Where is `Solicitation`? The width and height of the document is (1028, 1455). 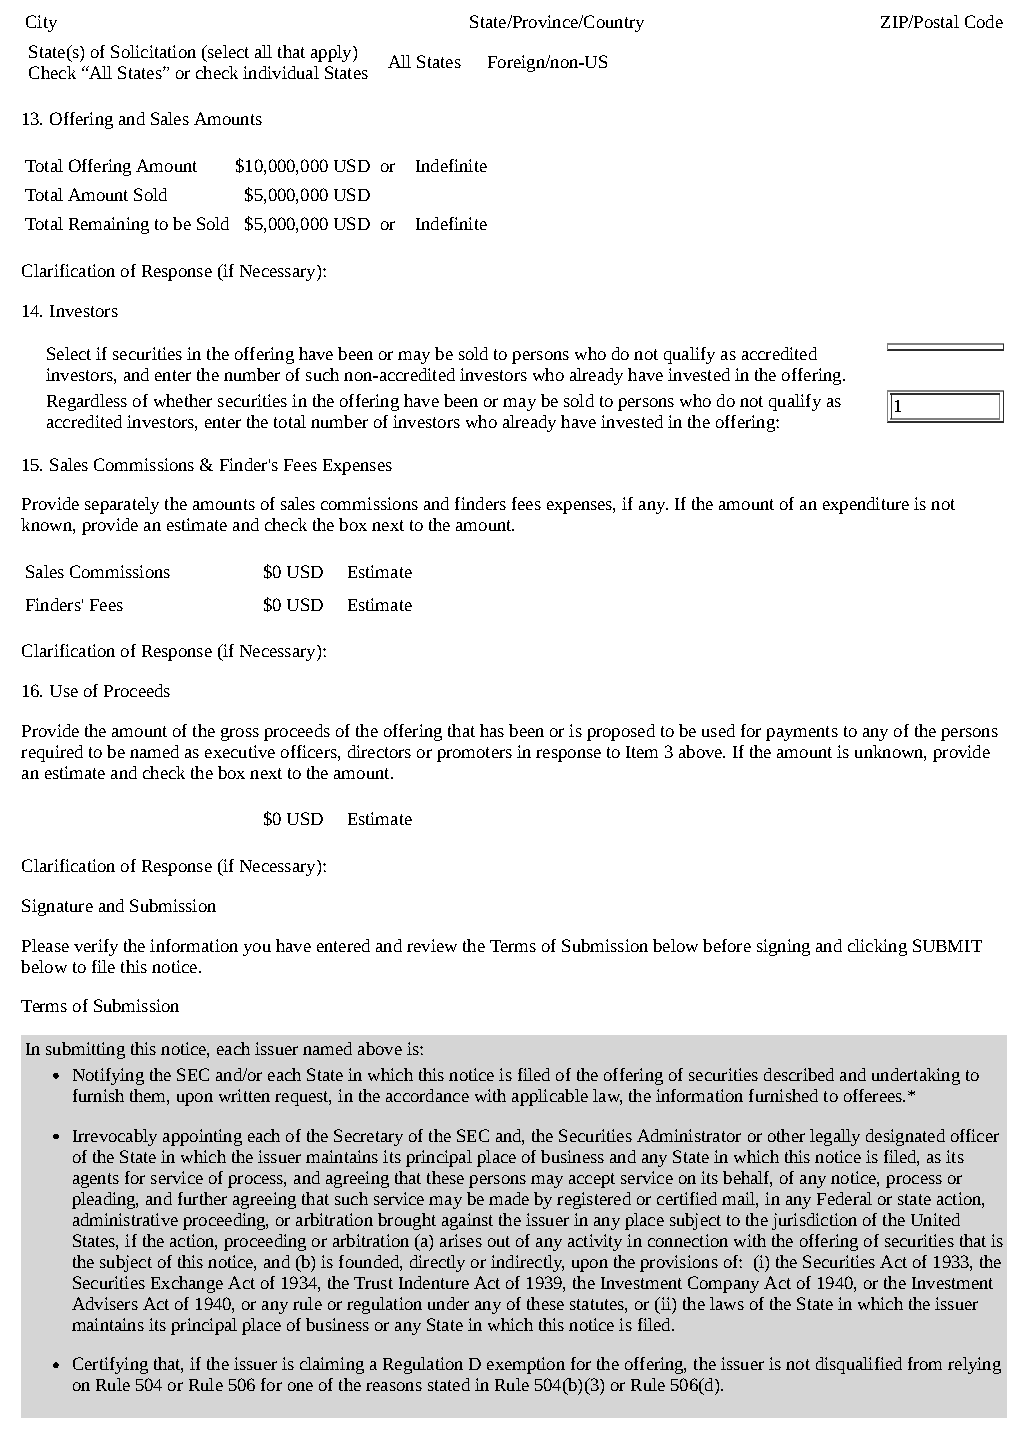 Solicitation is located at coordinates (153, 51).
